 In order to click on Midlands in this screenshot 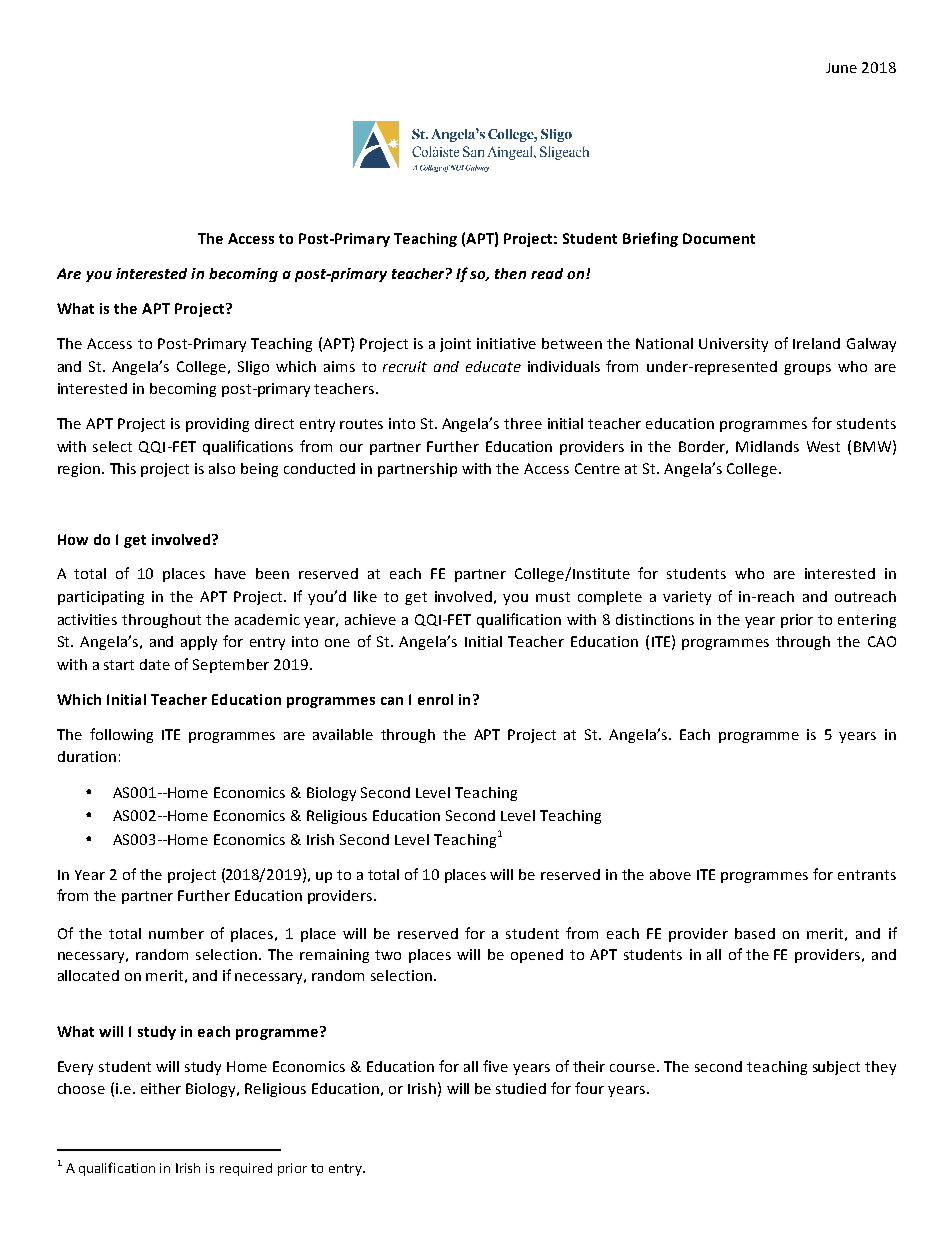, I will do `click(767, 446)`.
